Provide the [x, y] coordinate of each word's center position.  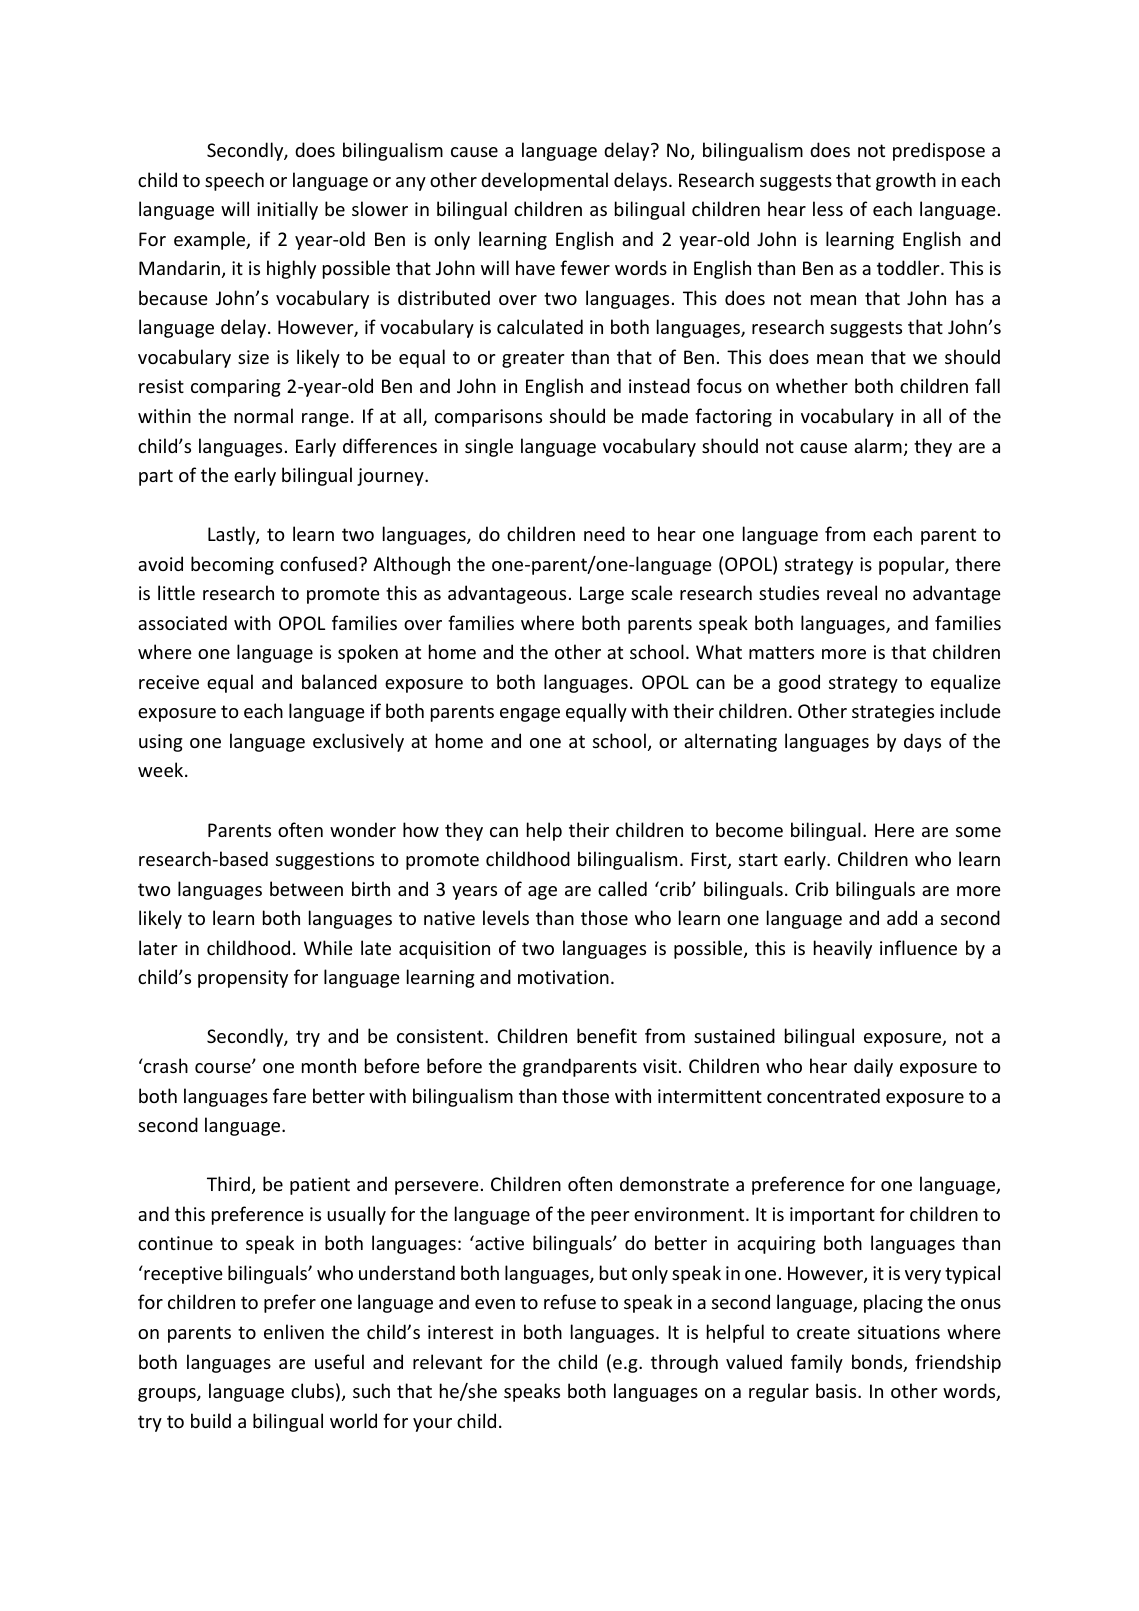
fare [289, 1095]
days [922, 742]
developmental [544, 181]
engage [530, 715]
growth [906, 181]
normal [263, 415]
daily [873, 1067]
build [211, 1420]
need [604, 533]
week [162, 769]
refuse [570, 1301]
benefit [607, 1035]
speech [234, 181]
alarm [878, 445]
